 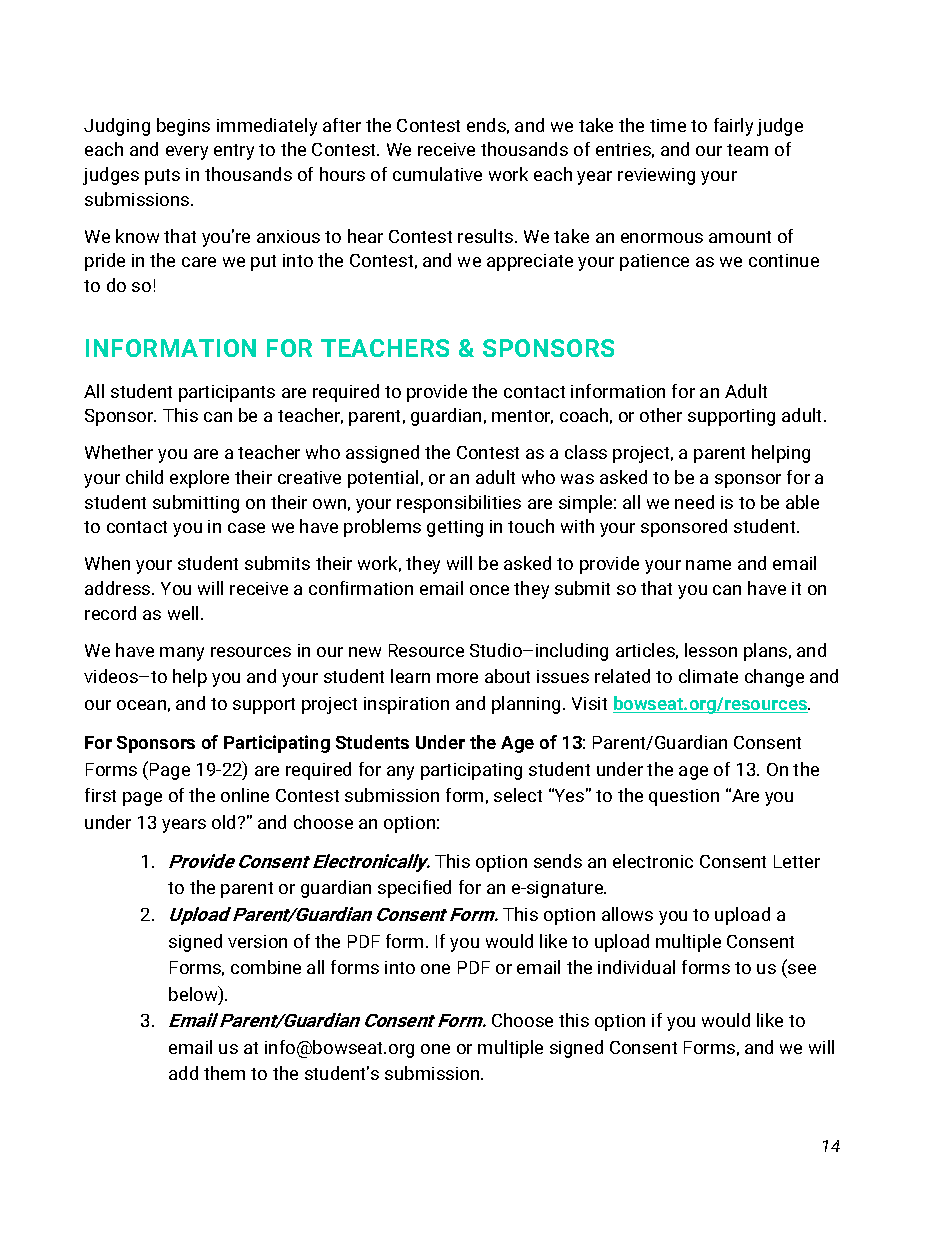 What do you see at coordinates (636, 967) in the screenshot?
I see `individual` at bounding box center [636, 967].
